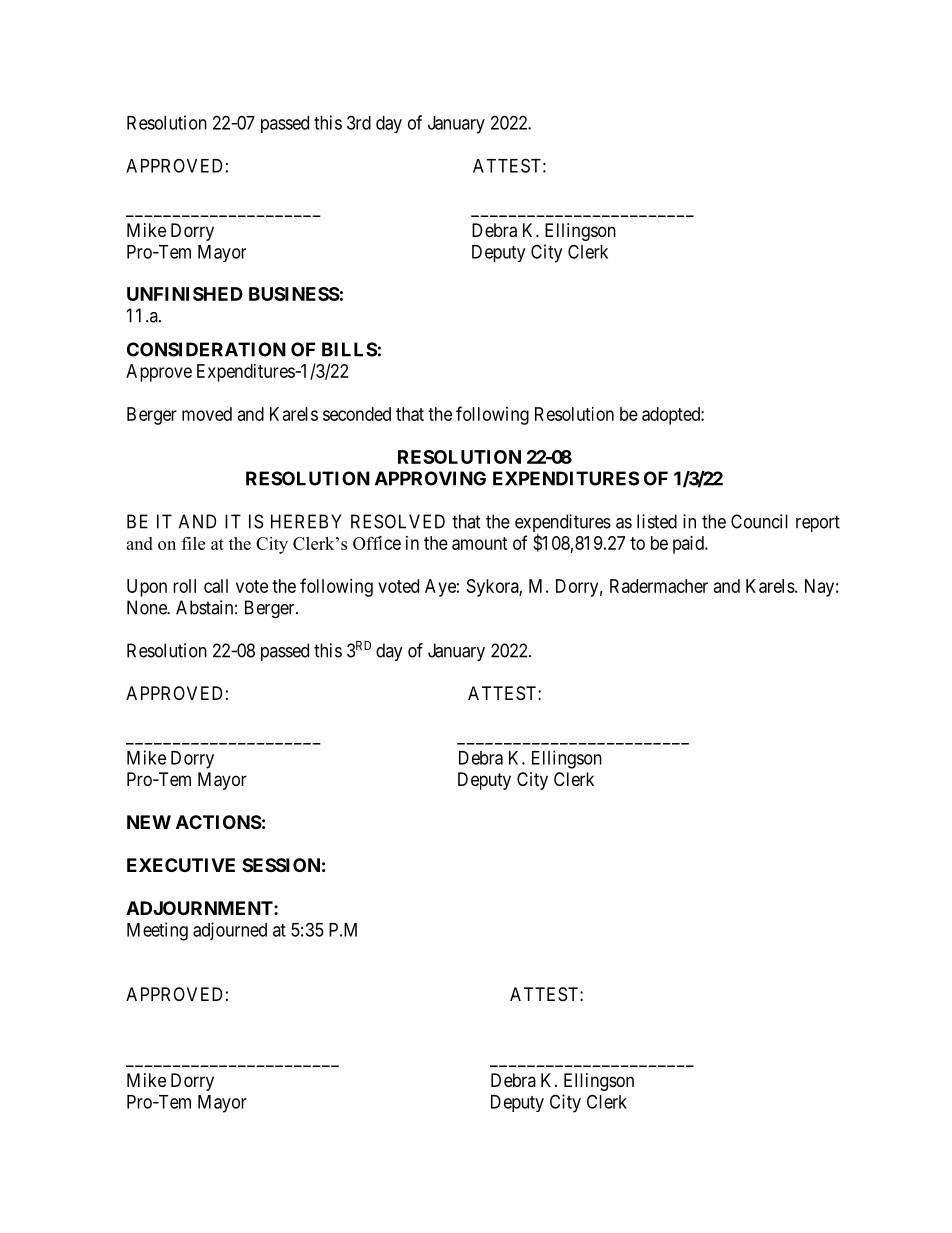 This screenshot has width=952, height=1233. Describe the element at coordinates (193, 543) in the screenshot. I see `file` at that location.
